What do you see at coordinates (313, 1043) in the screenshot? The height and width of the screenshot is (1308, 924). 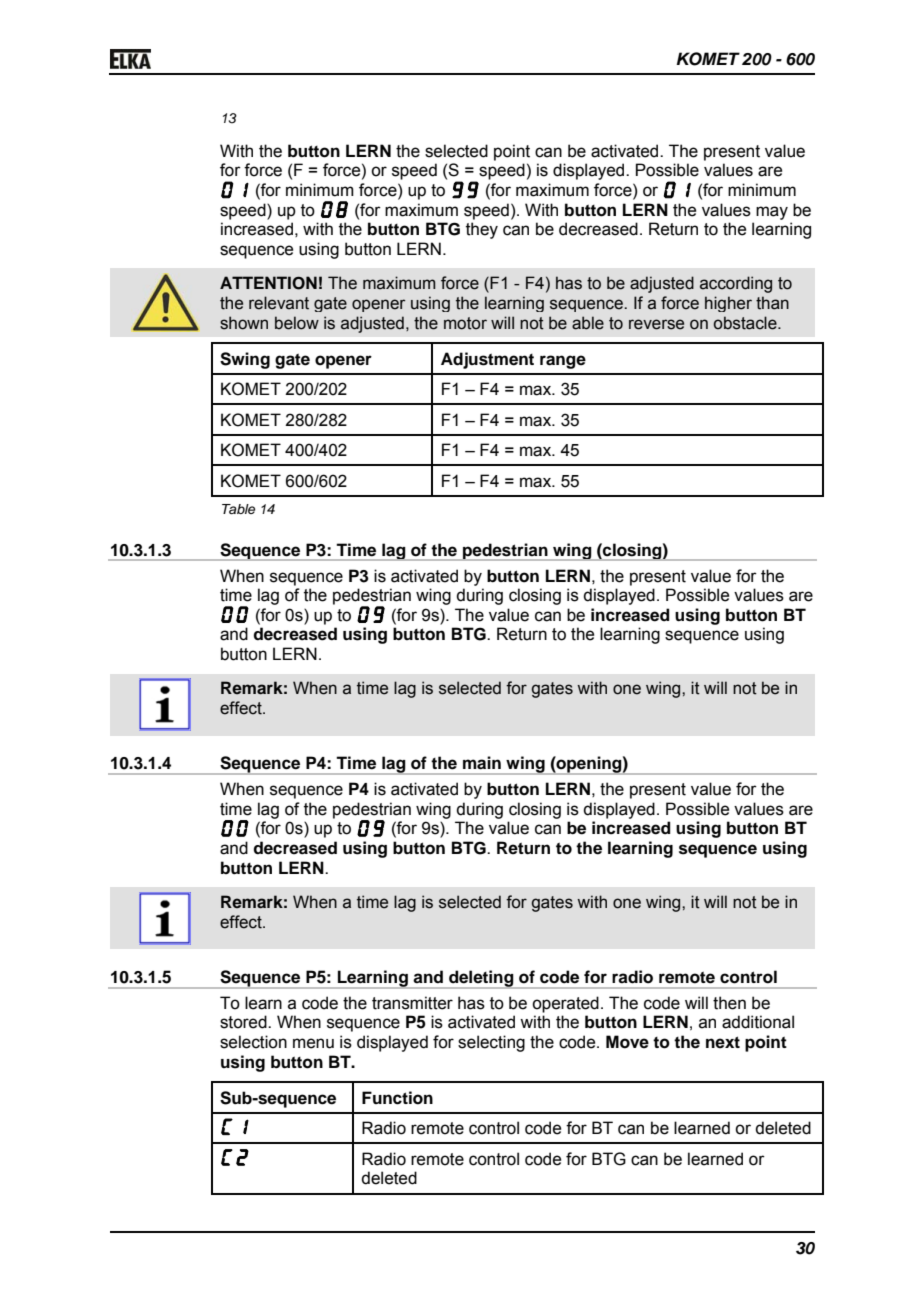 I see `menu` at bounding box center [313, 1043].
